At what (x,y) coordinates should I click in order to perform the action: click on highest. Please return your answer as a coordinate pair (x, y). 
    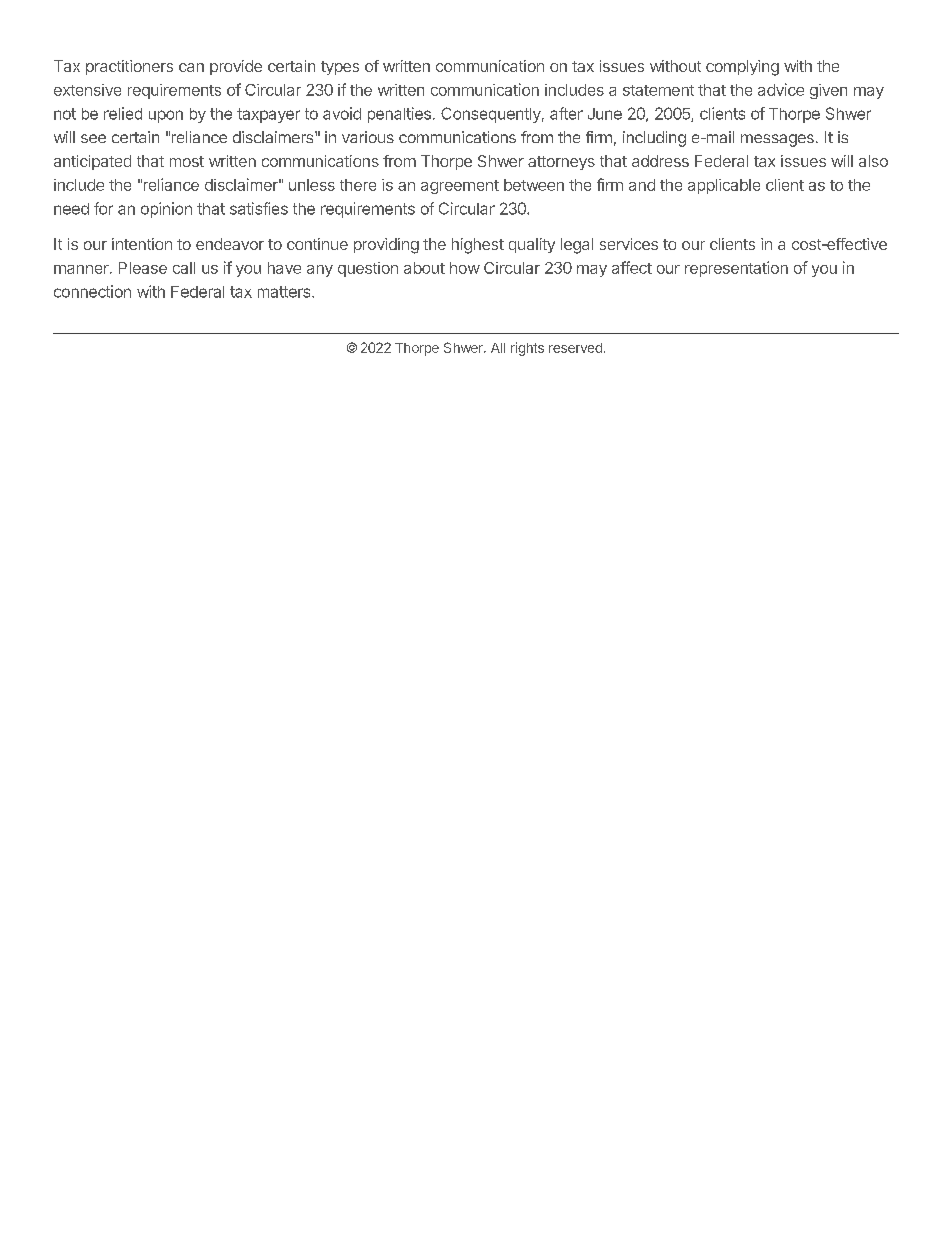
    Looking at the image, I should click on (478, 246).
